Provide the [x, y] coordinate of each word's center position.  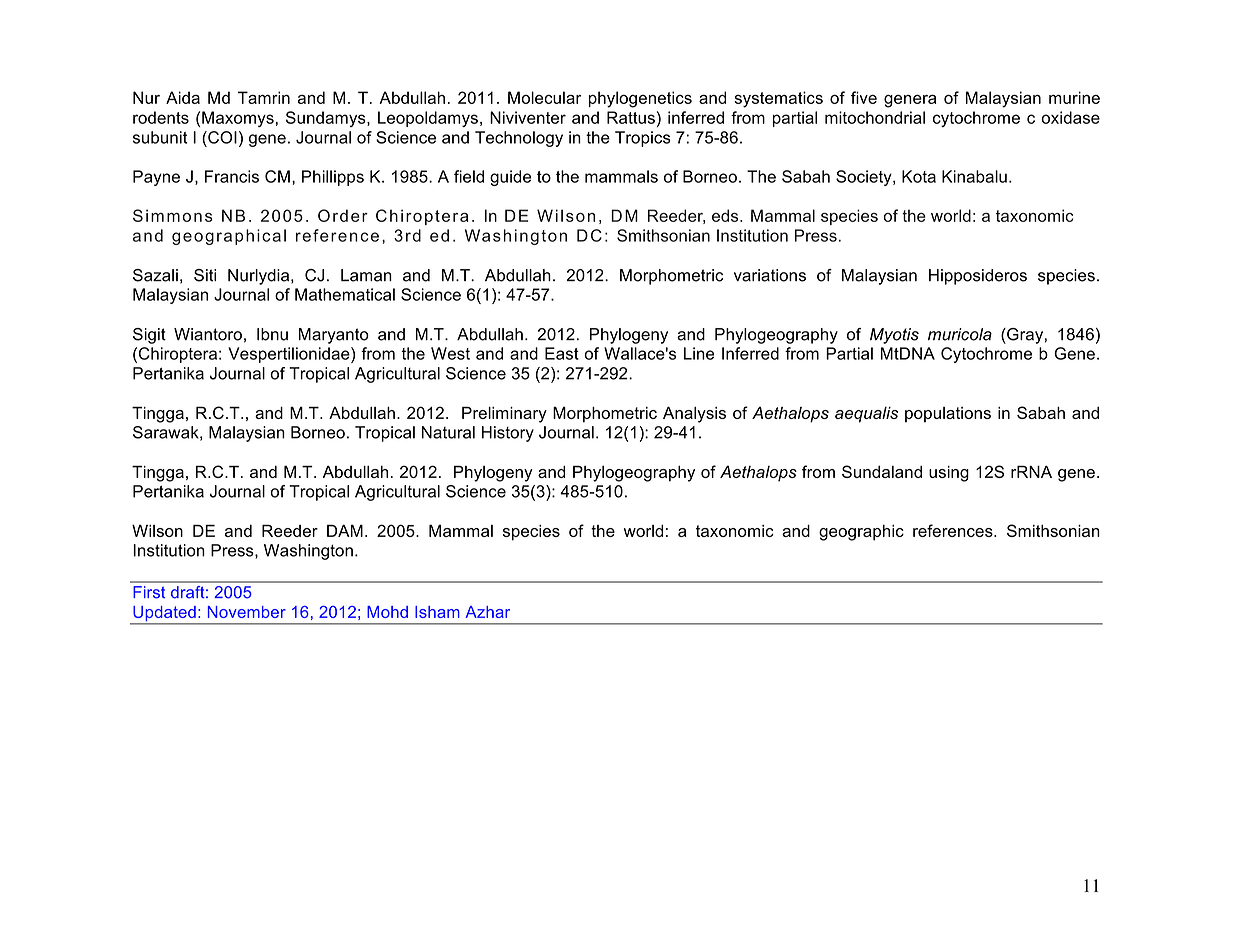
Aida [183, 97]
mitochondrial [875, 117]
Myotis [894, 336]
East [562, 353]
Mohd [387, 612]
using [949, 474]
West [450, 353]
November [247, 612]
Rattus [631, 117]
